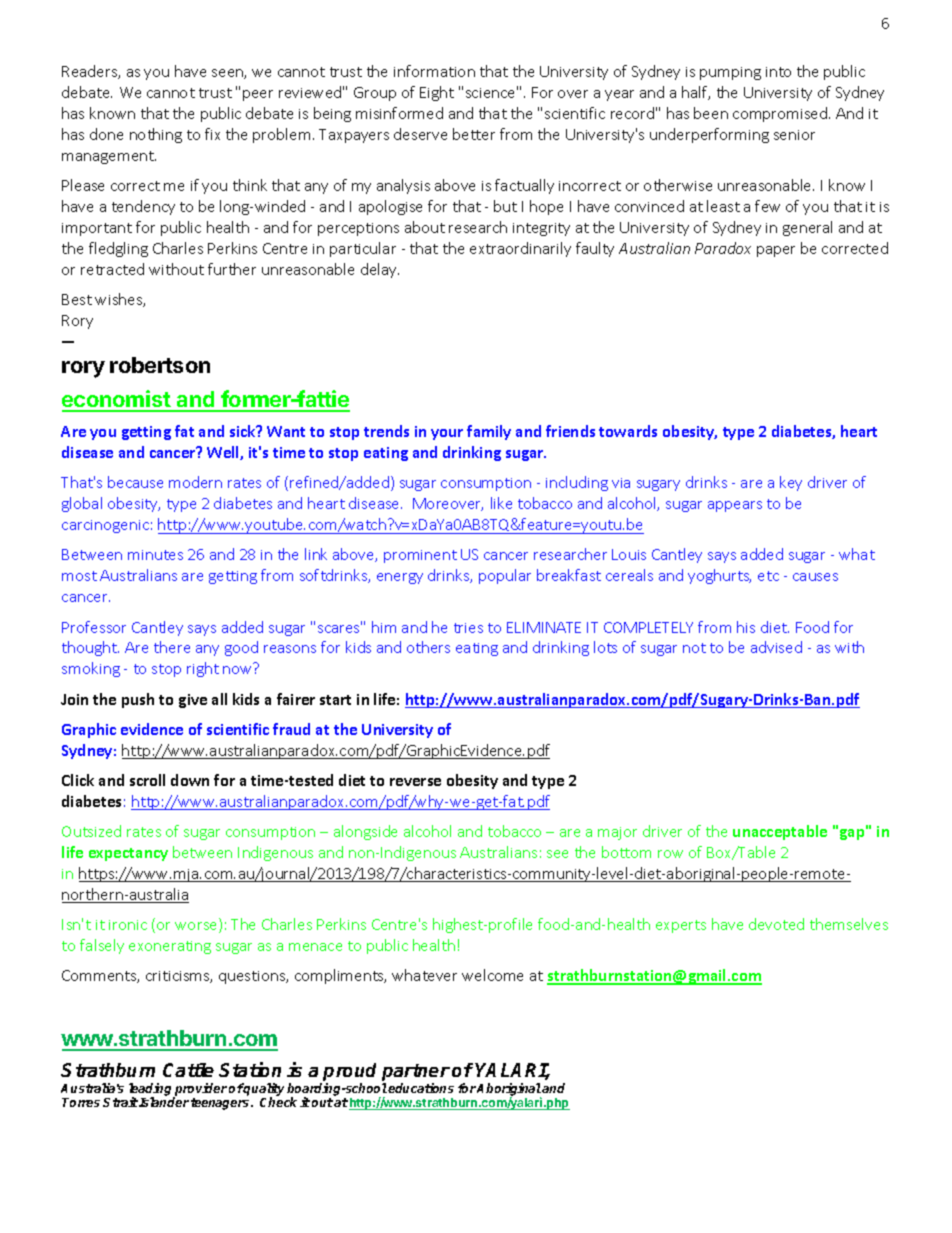 The image size is (952, 1233). Describe the element at coordinates (415, 782) in the page. I see `reverse` at that location.
